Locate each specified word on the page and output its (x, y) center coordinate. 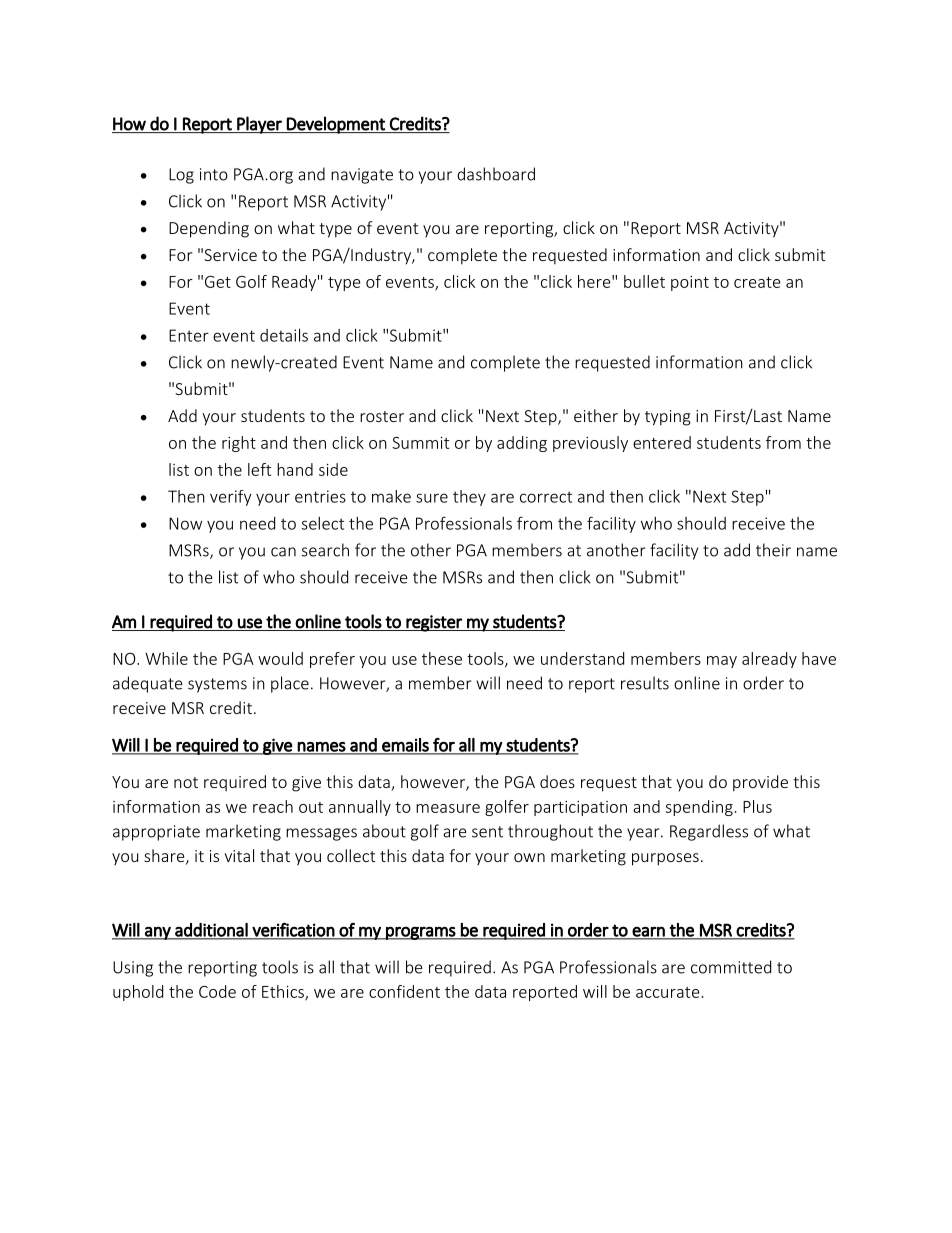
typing (668, 418)
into (214, 174)
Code (217, 991)
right (239, 444)
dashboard (496, 174)
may (722, 662)
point (690, 283)
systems (217, 685)
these (442, 658)
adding (522, 444)
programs (420, 933)
